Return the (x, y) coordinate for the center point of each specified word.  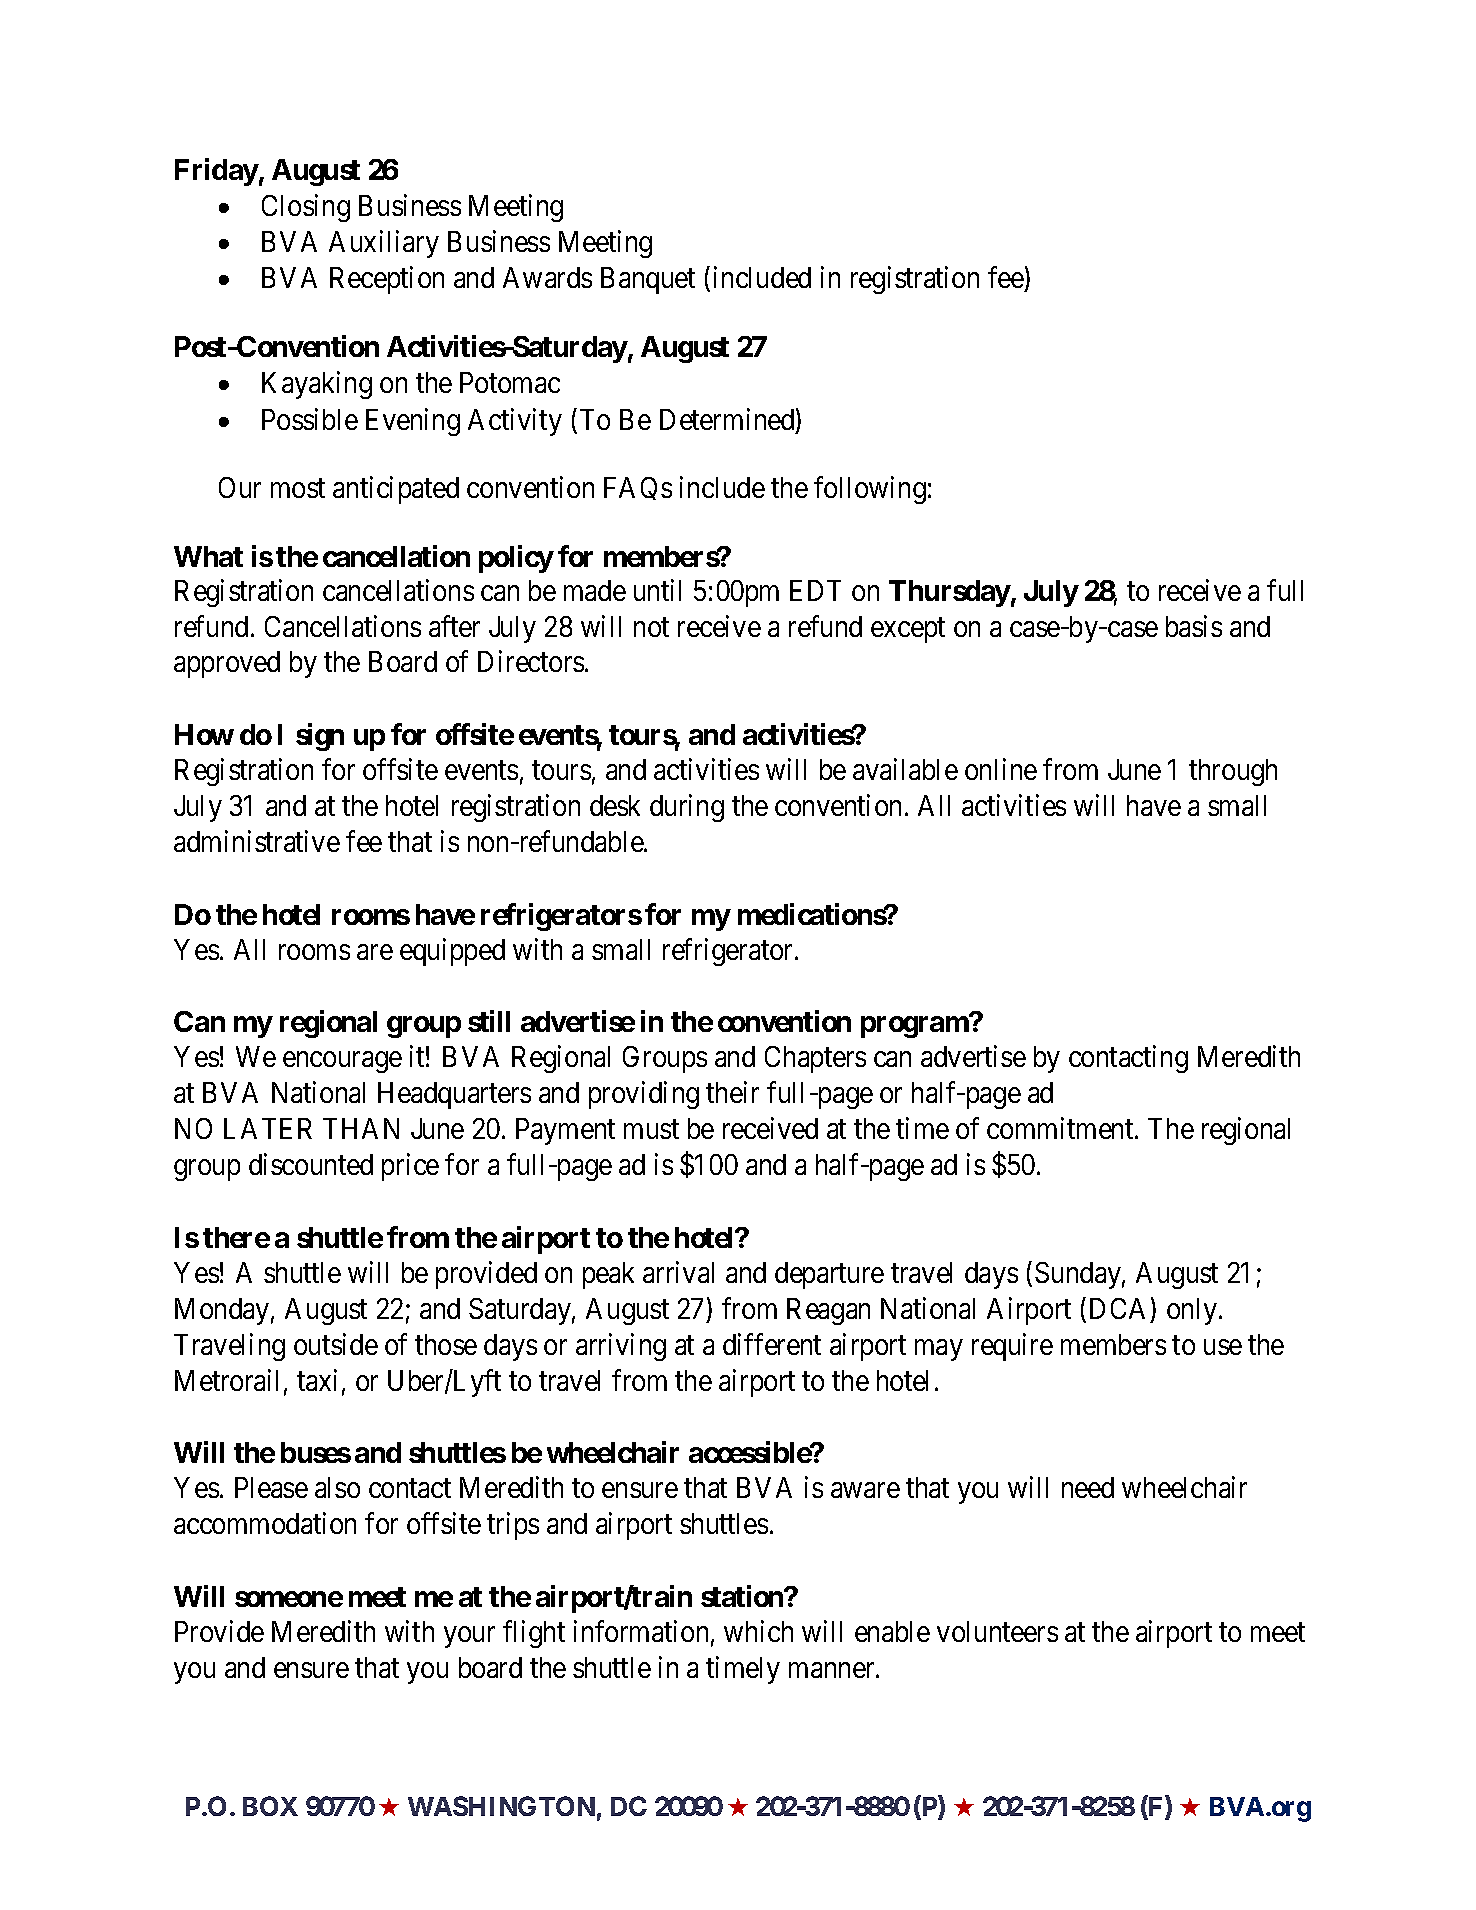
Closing (306, 208)
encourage (342, 1062)
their (732, 1092)
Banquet (648, 280)
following (870, 490)
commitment (1061, 1128)
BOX (270, 1806)
